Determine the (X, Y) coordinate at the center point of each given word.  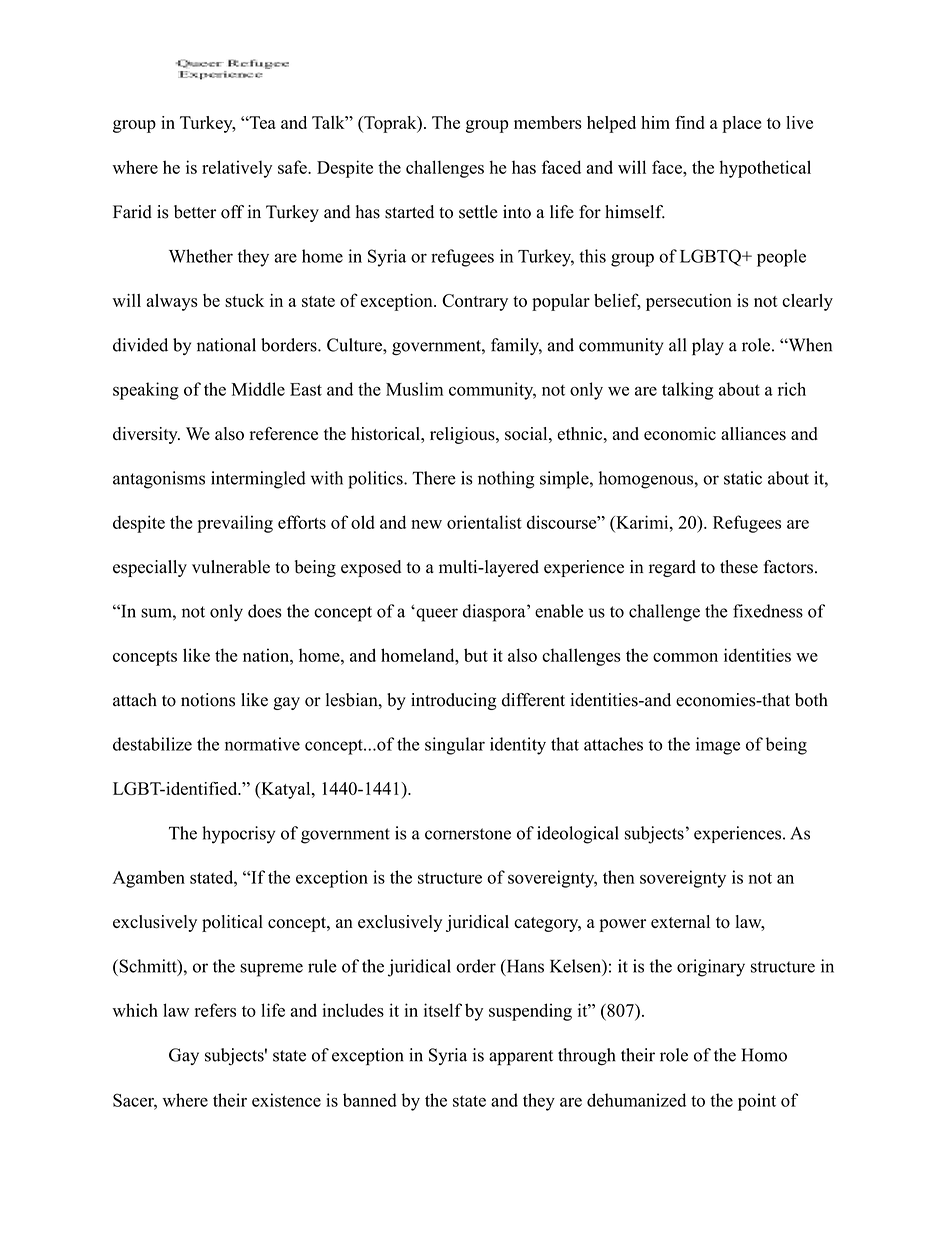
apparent (521, 1058)
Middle (258, 389)
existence (286, 1100)
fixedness (768, 611)
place (741, 124)
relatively (237, 169)
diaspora (495, 613)
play (708, 347)
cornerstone (468, 834)
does (265, 611)
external (680, 921)
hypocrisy (238, 835)
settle (478, 212)
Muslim (414, 389)
